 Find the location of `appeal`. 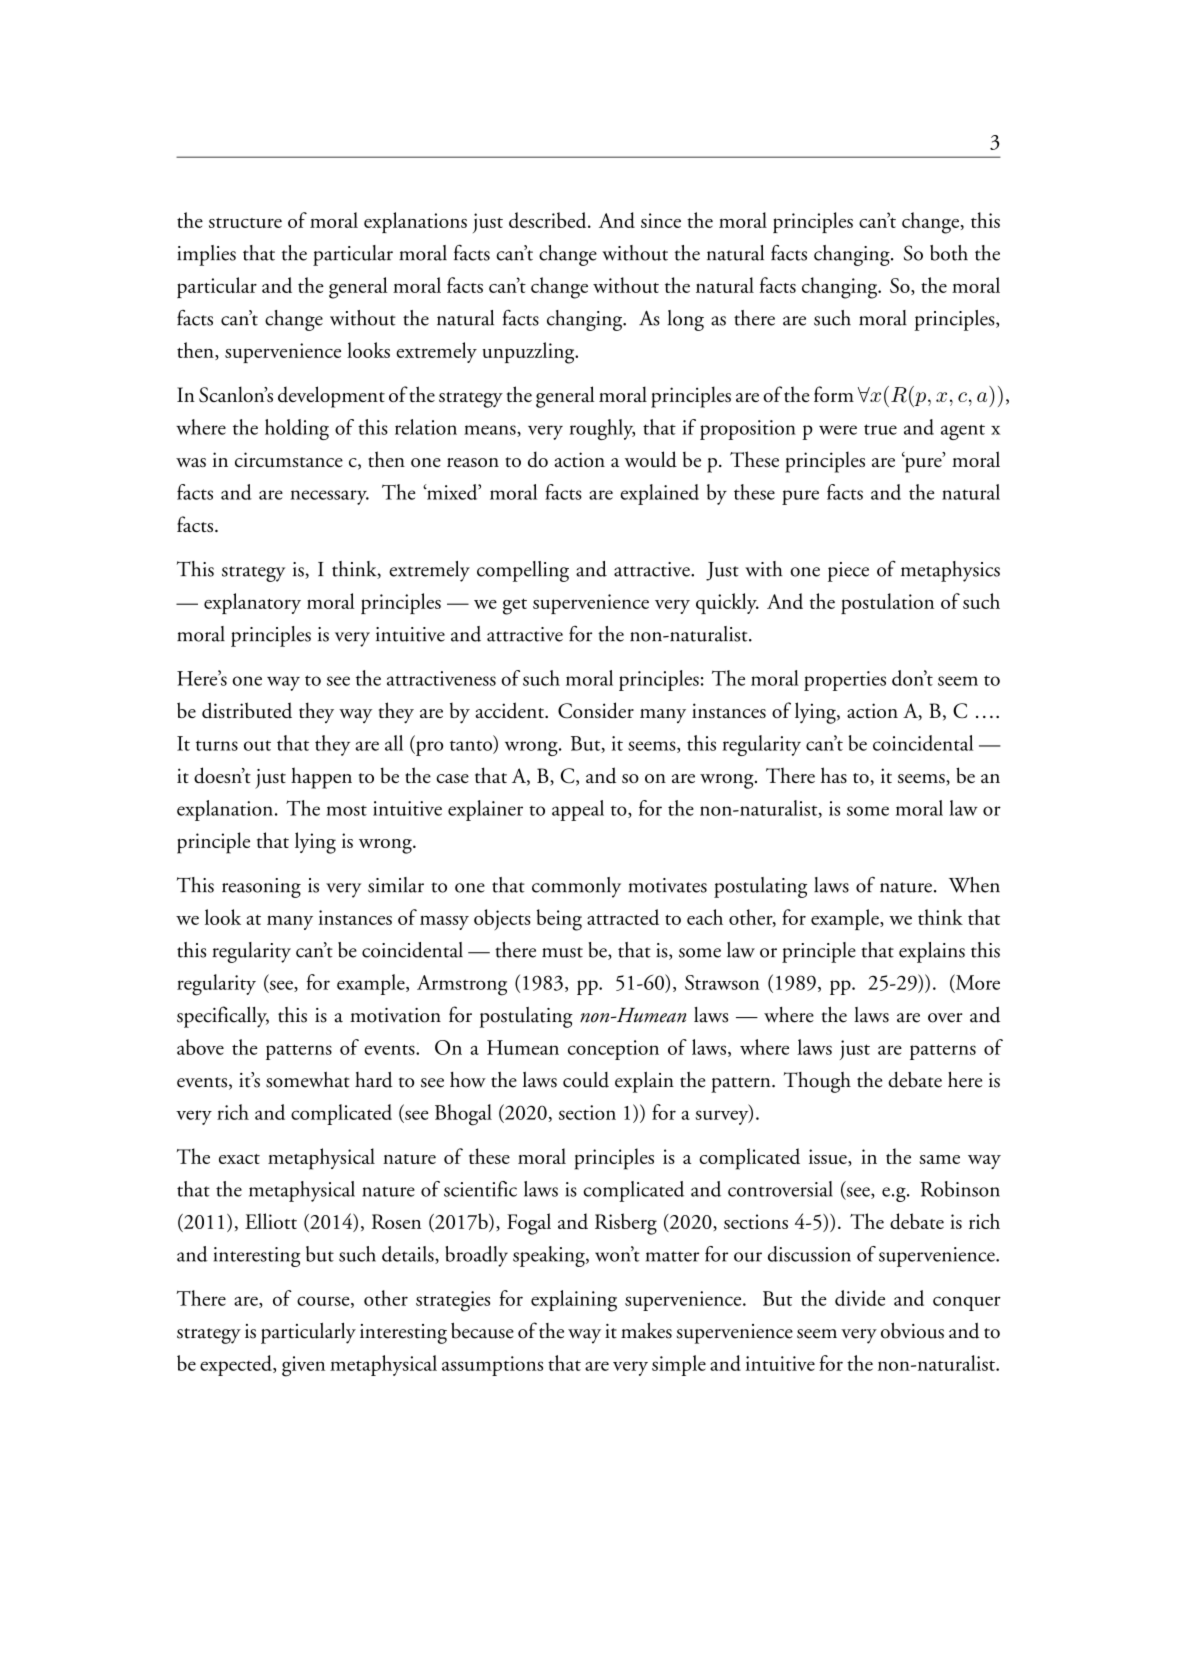

appeal is located at coordinates (578, 810).
